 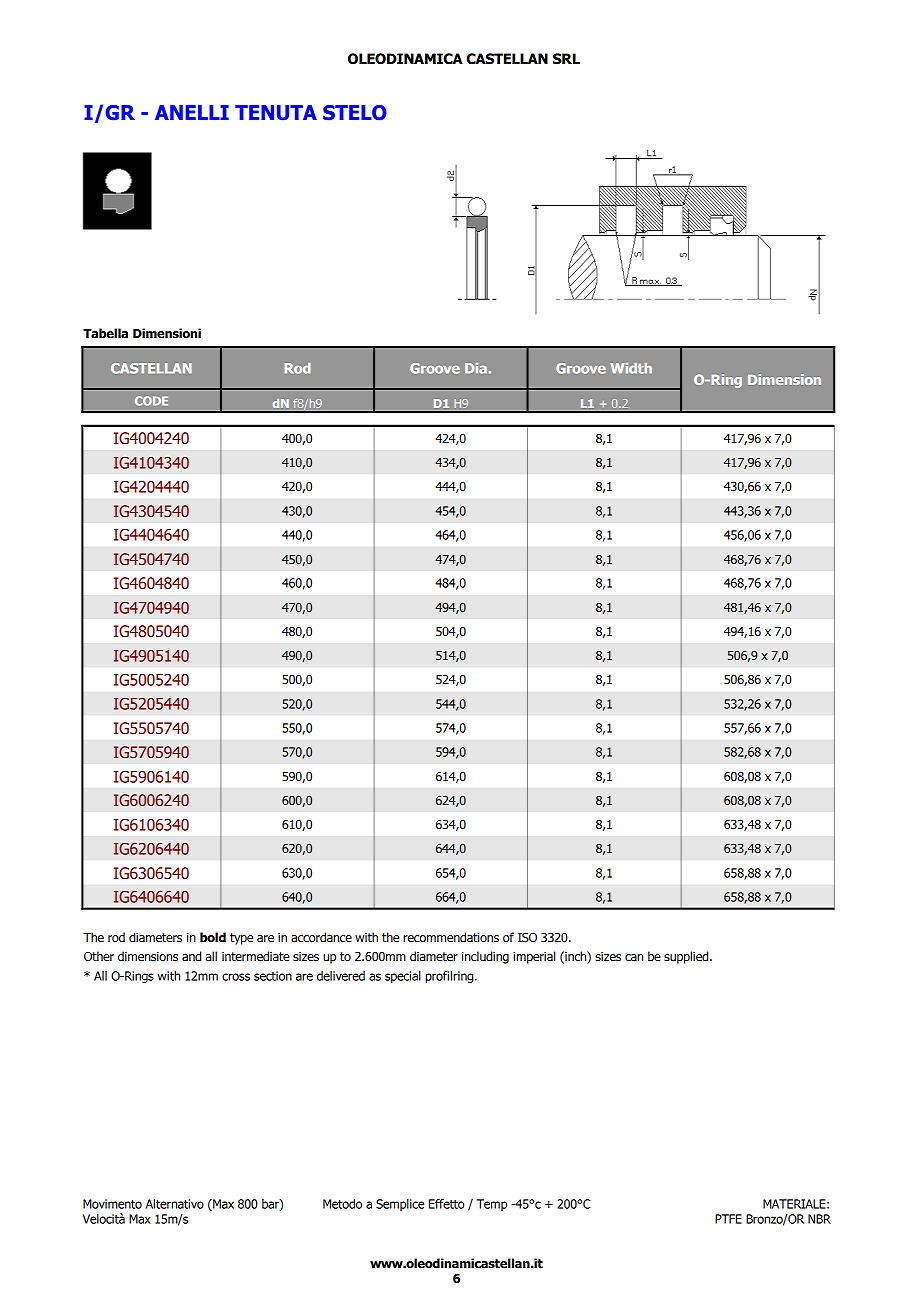 I want to click on SRL, so click(x=566, y=59).
